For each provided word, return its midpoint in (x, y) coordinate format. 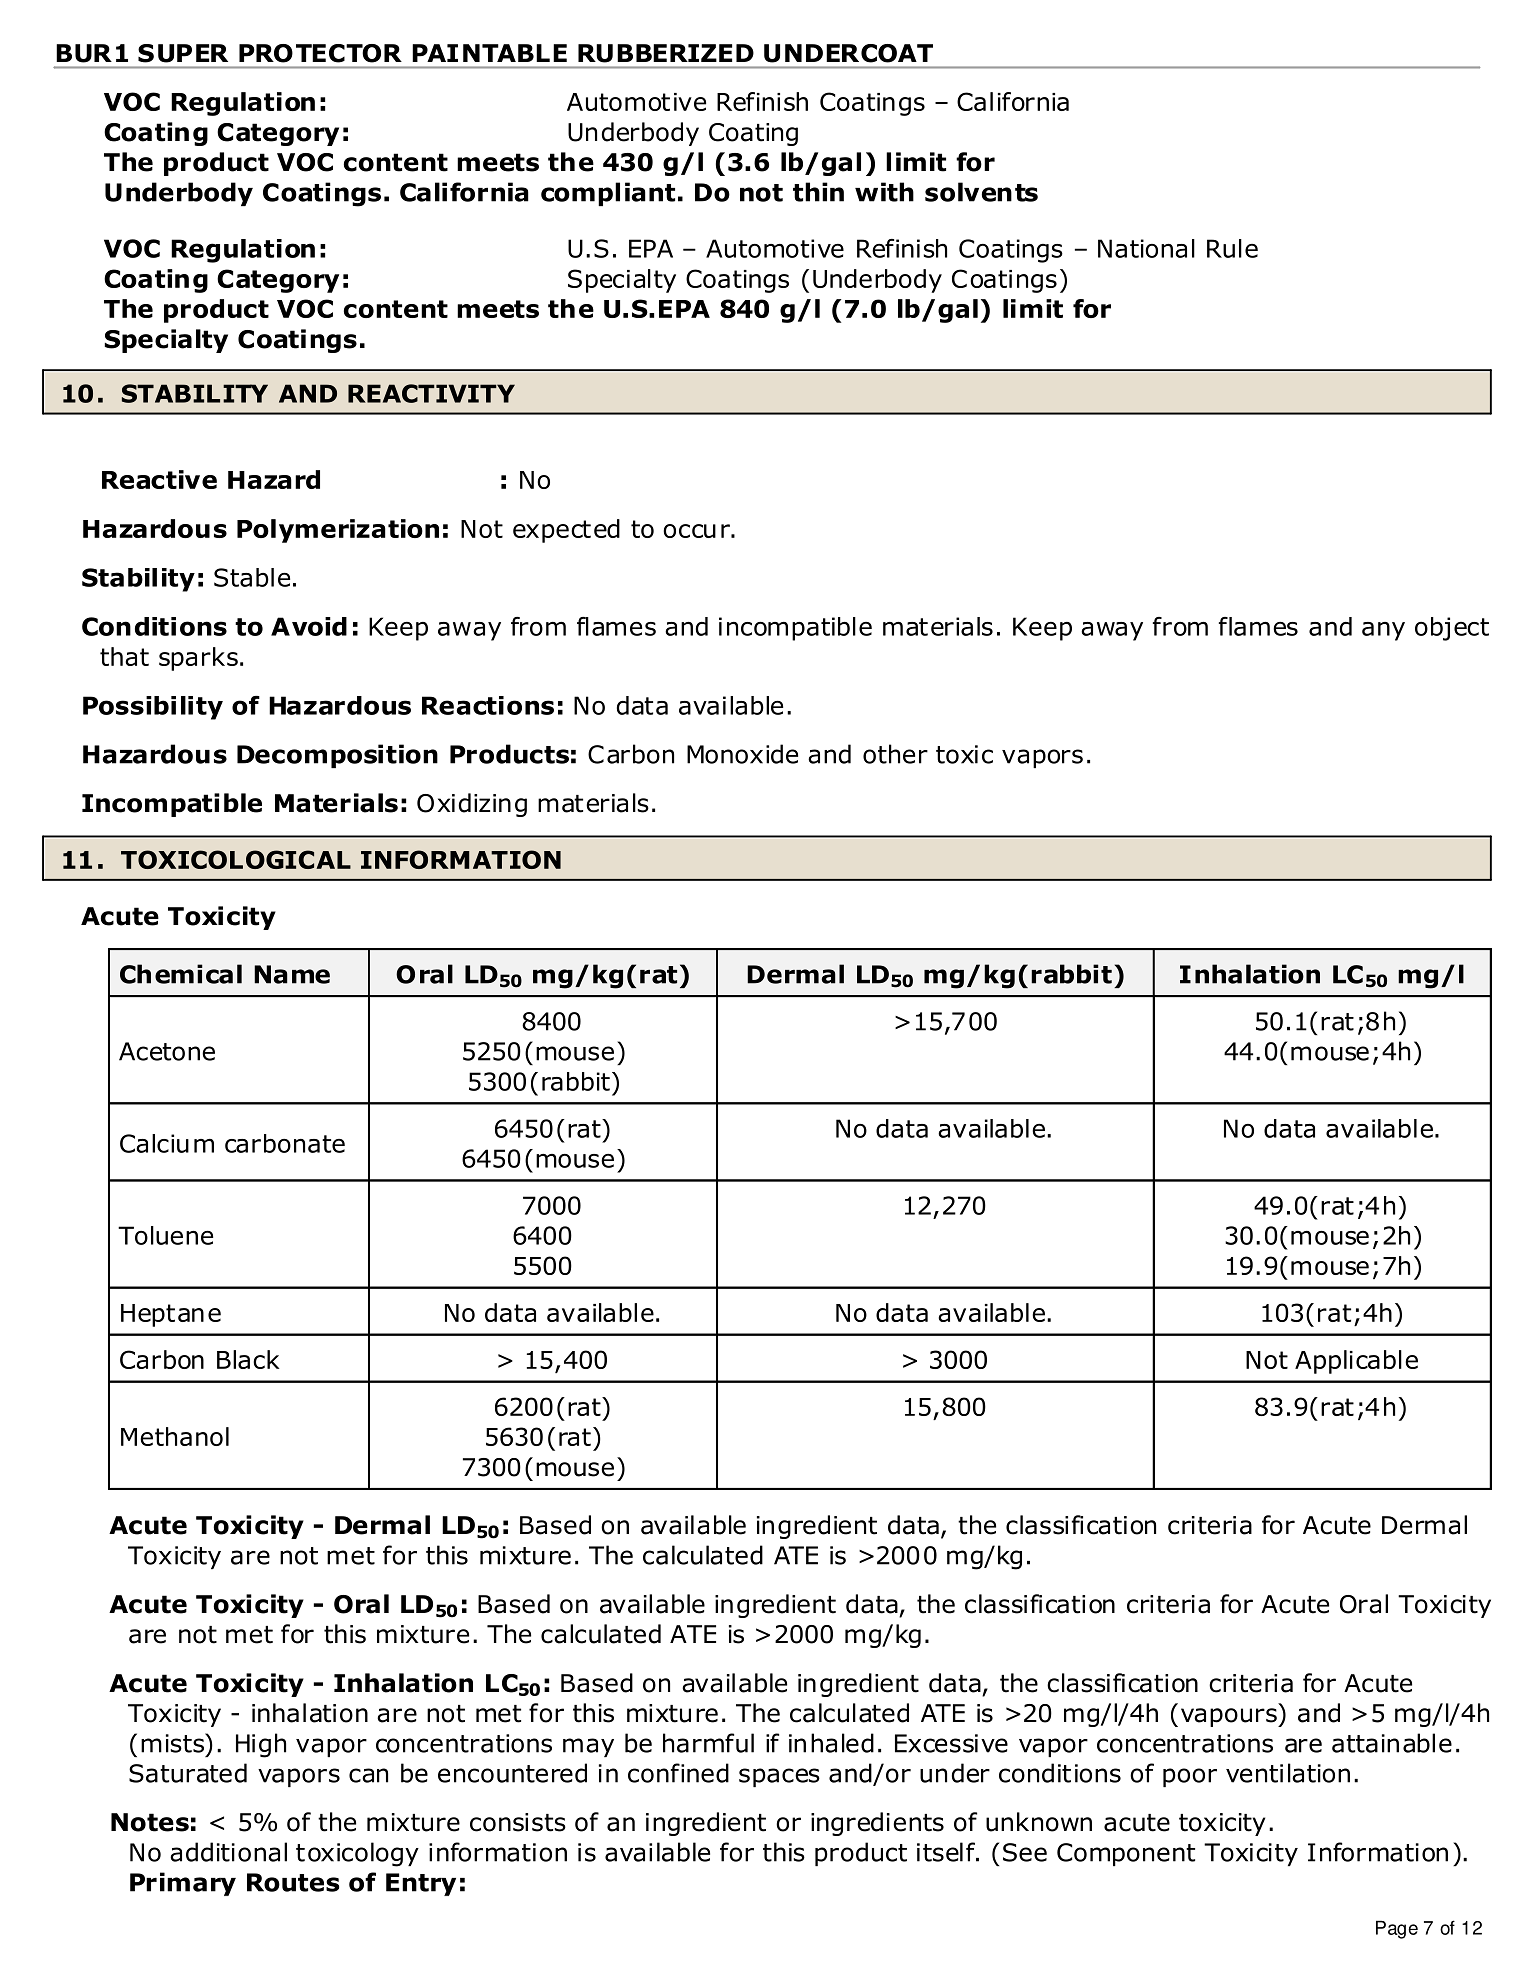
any (1383, 631)
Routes (293, 1882)
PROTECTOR (320, 53)
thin (818, 192)
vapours (1230, 1717)
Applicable (1356, 1362)
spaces (779, 1777)
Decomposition (337, 756)
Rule (1232, 248)
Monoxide (742, 754)
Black (248, 1359)
